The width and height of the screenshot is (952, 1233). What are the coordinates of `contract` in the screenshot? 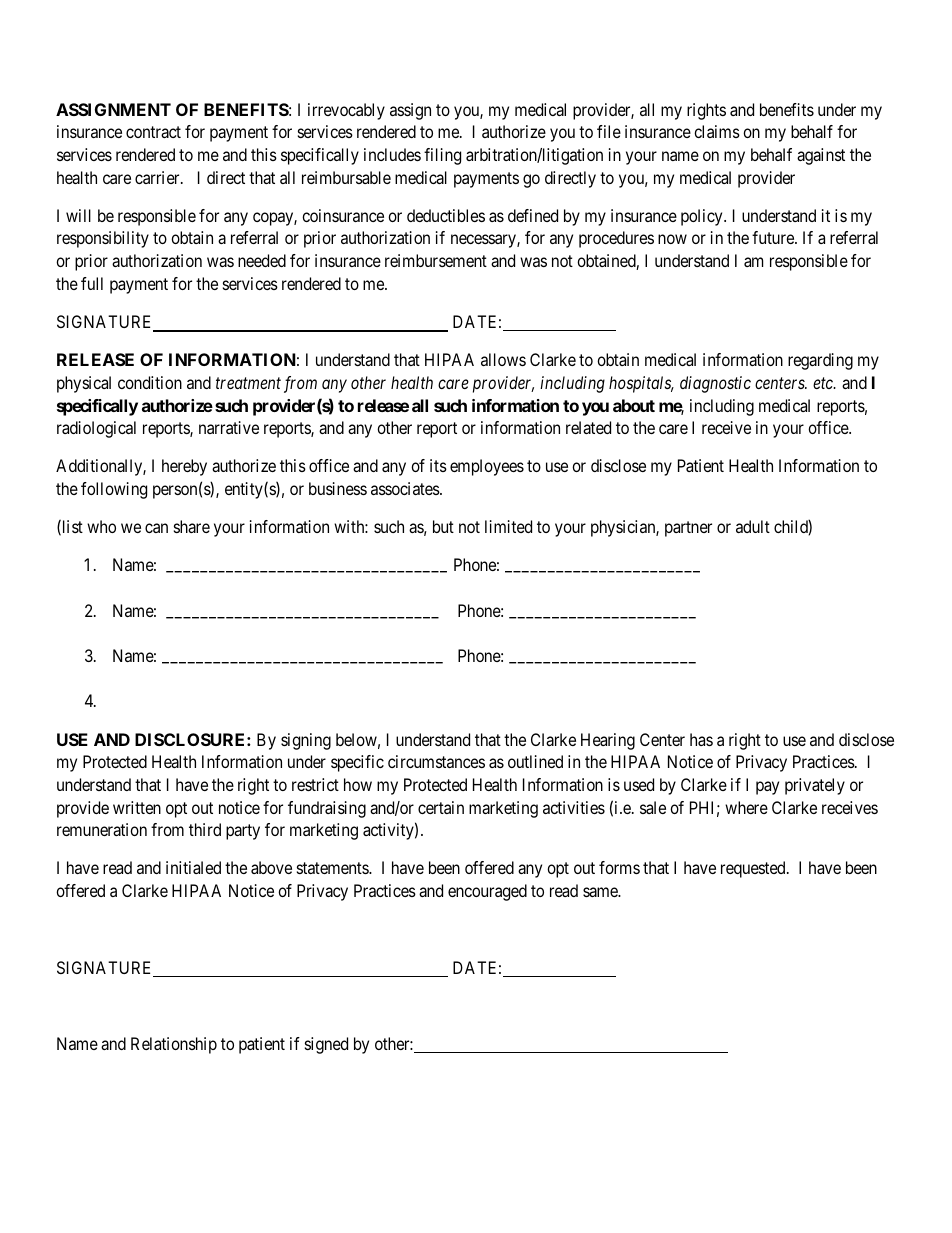 It's located at (153, 132).
